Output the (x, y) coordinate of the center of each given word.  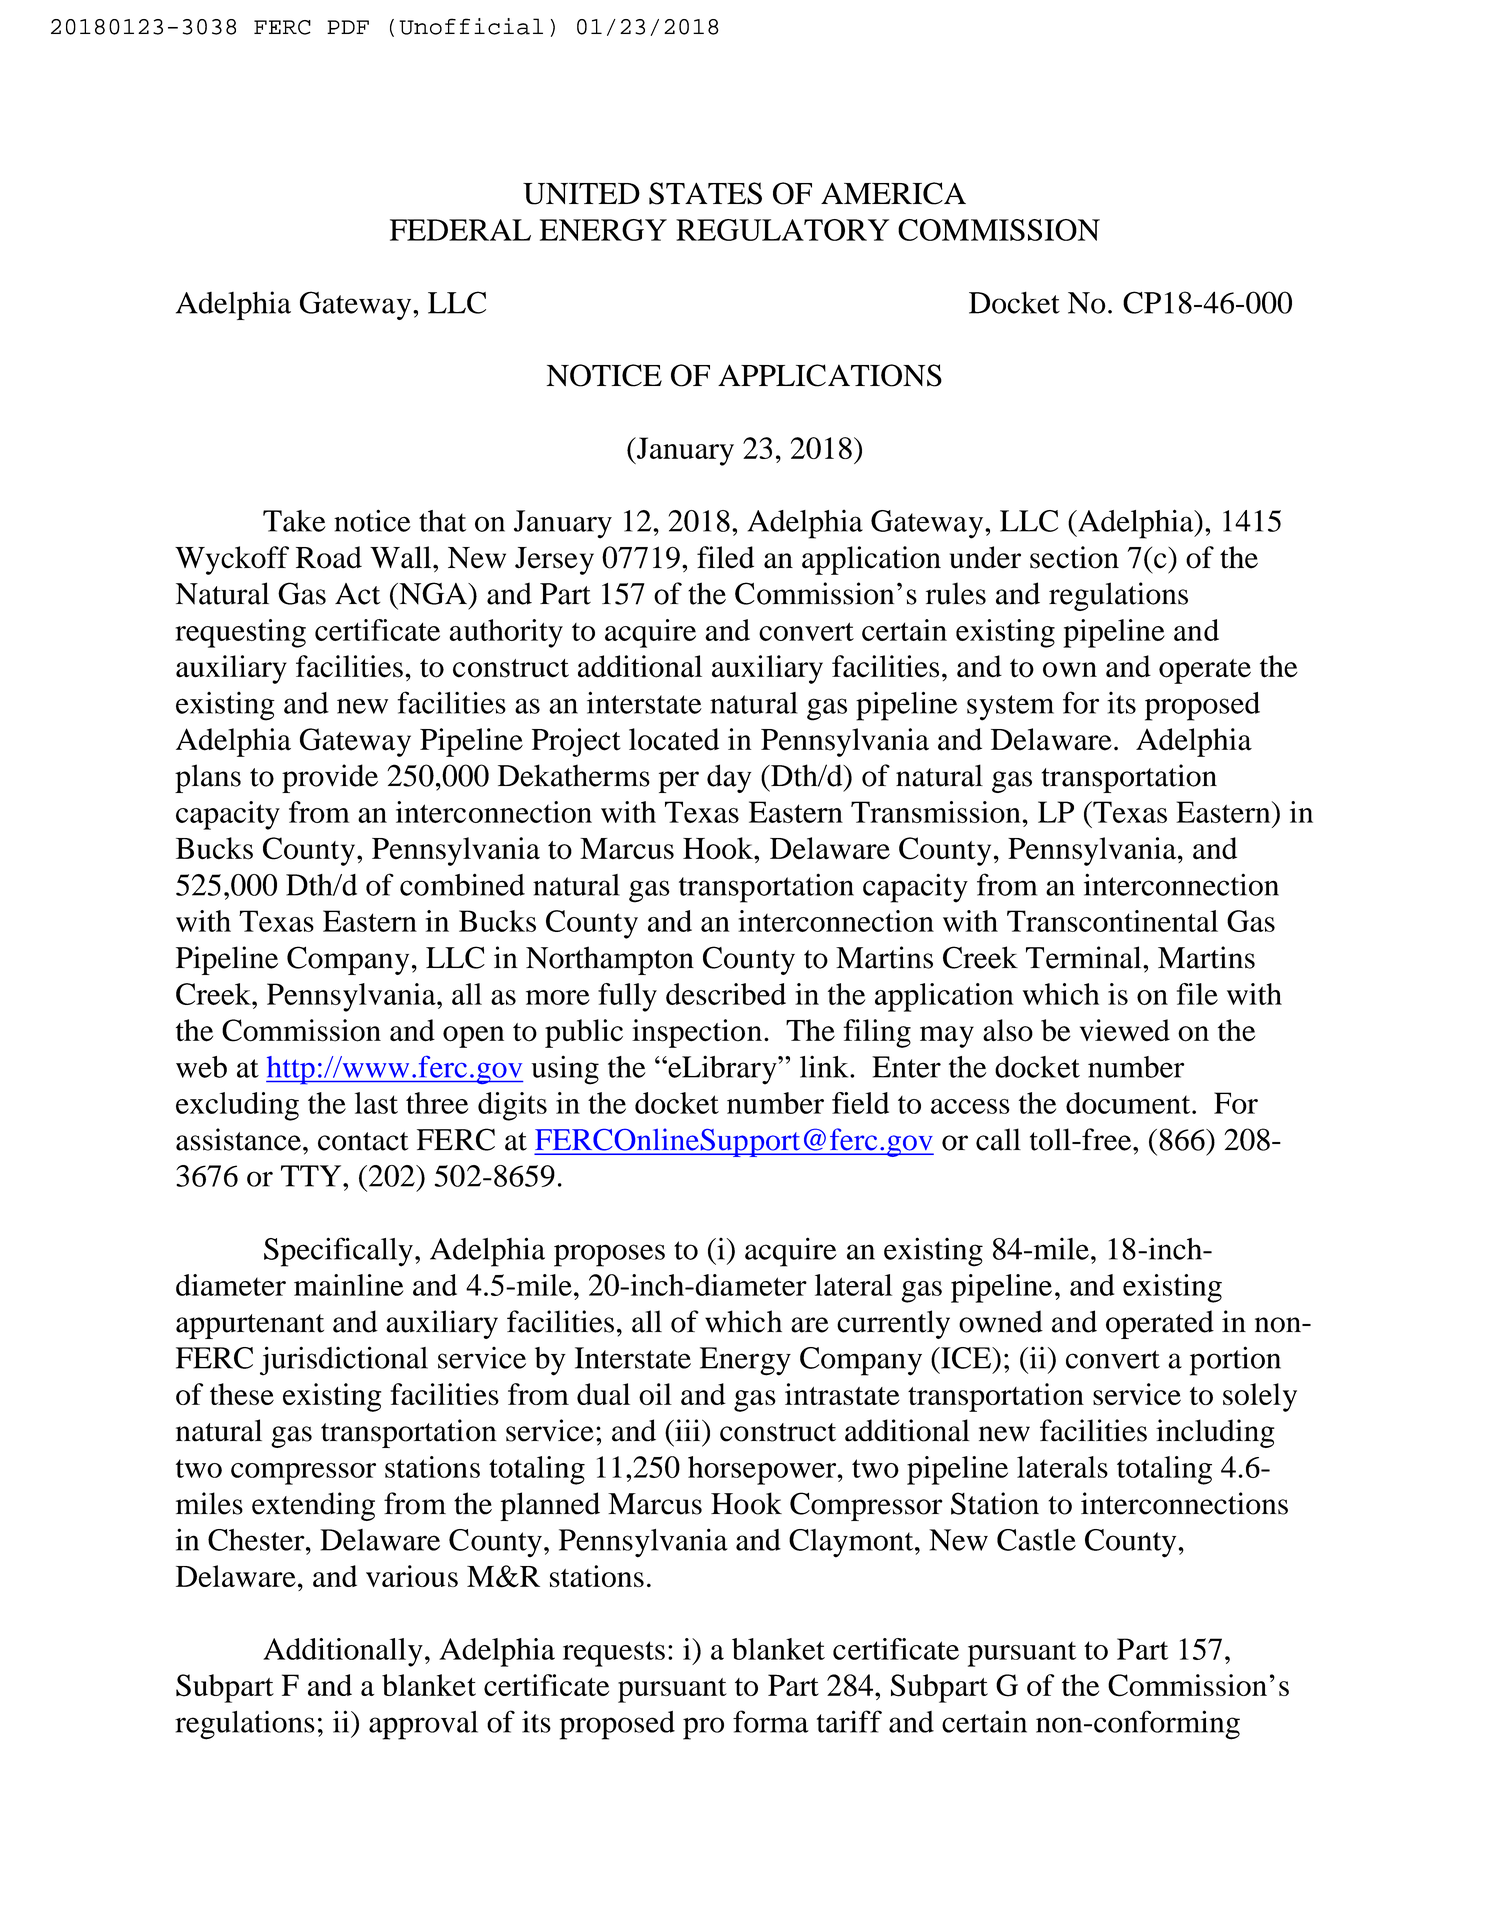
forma (771, 1721)
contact (363, 1141)
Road (329, 557)
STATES (705, 193)
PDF (348, 27)
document (1129, 1103)
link (825, 1066)
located (674, 739)
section (1074, 557)
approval (423, 1725)
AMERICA (893, 193)
